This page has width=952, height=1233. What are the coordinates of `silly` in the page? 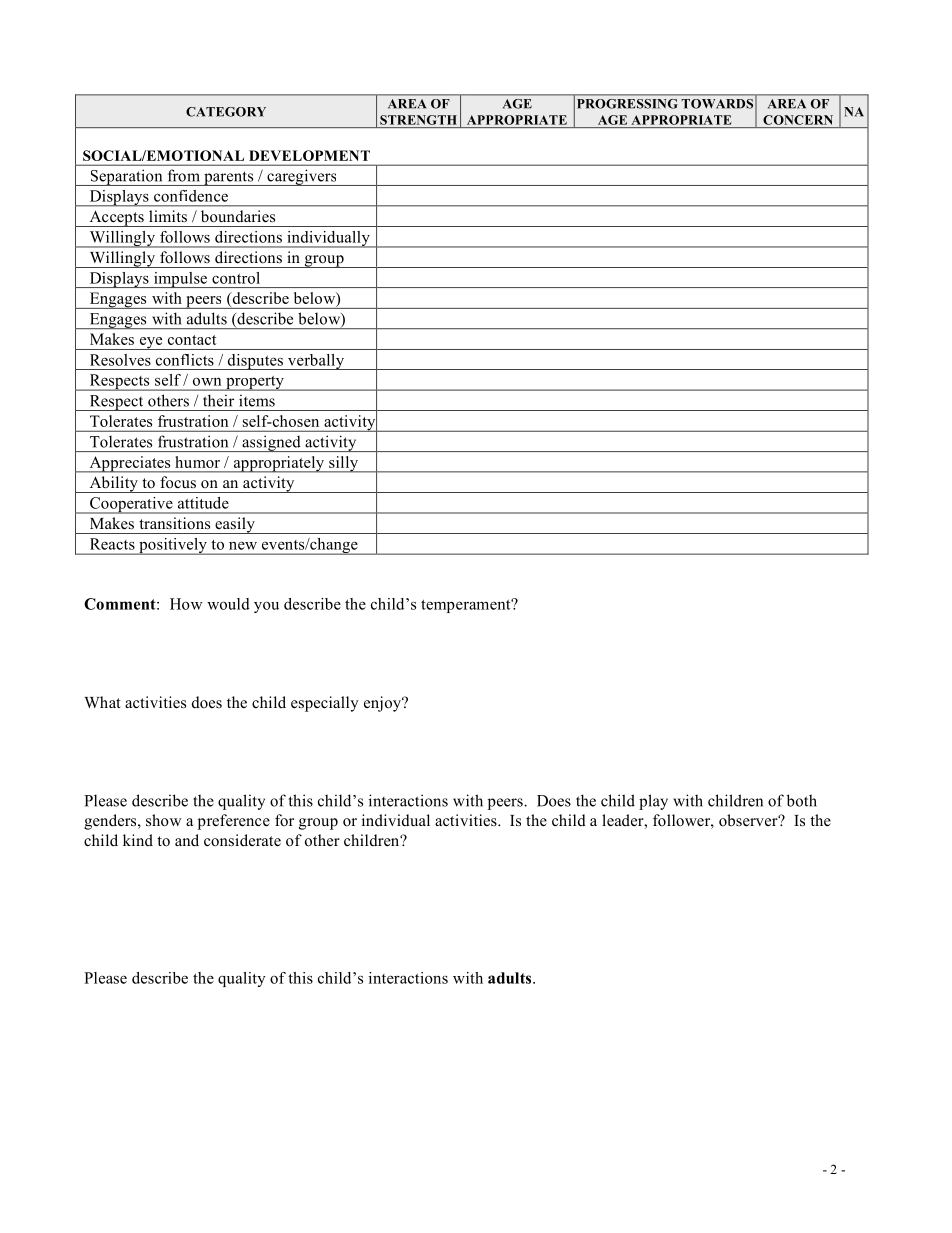 It's located at (344, 464).
